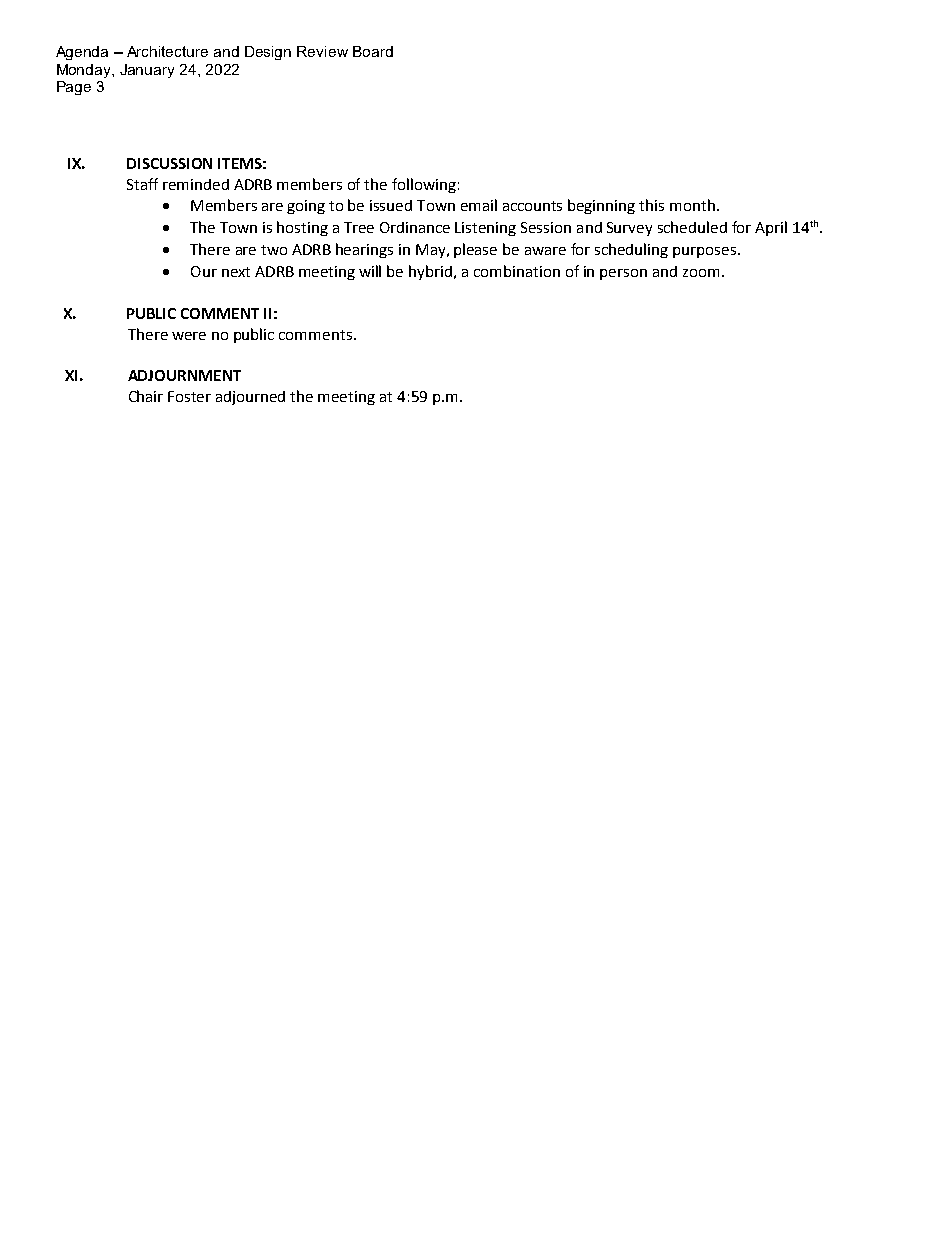 This screenshot has width=952, height=1233. What do you see at coordinates (322, 51) in the screenshot?
I see `Review` at bounding box center [322, 51].
